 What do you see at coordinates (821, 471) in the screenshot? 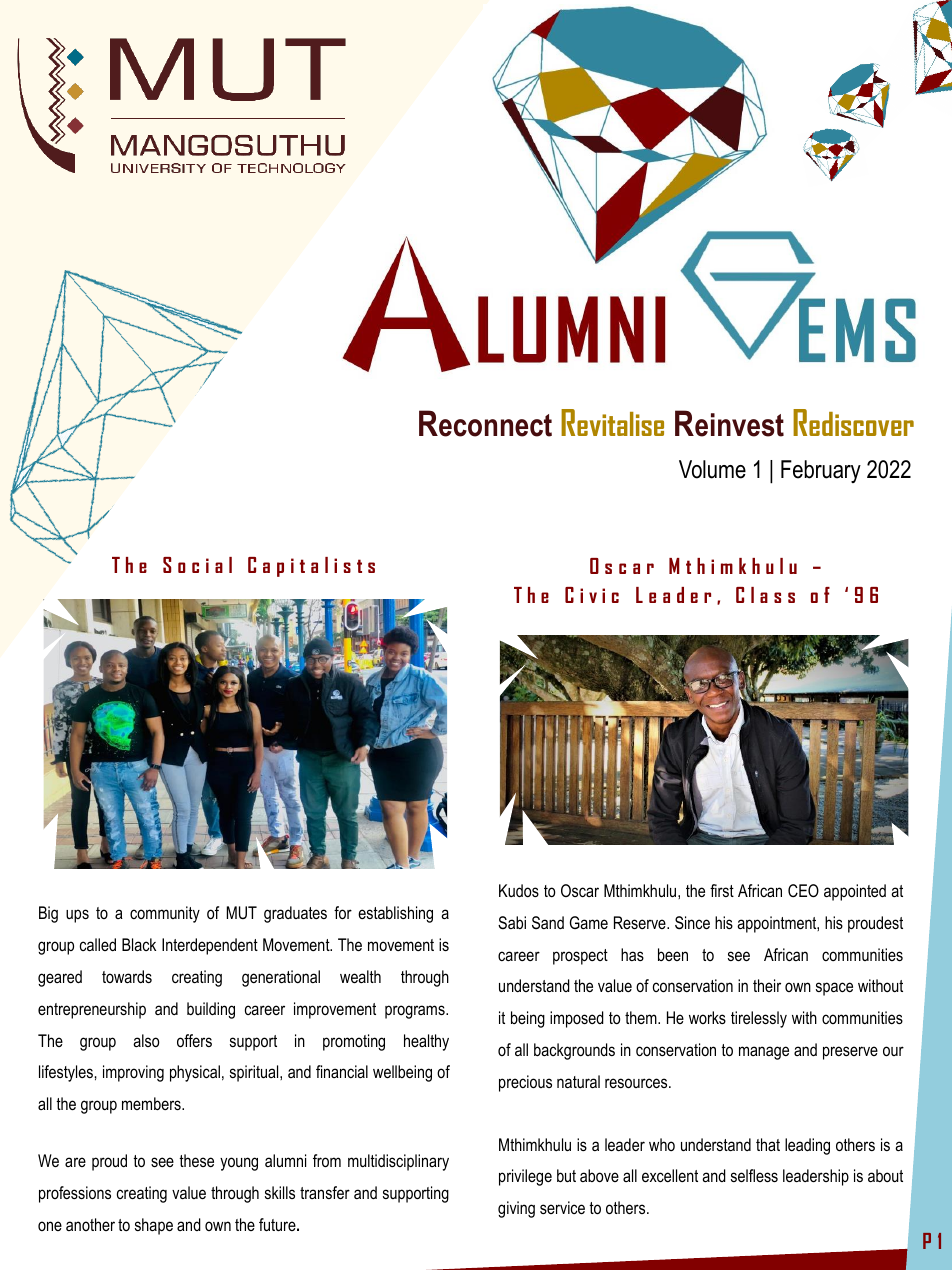
I see `February` at bounding box center [821, 471].
